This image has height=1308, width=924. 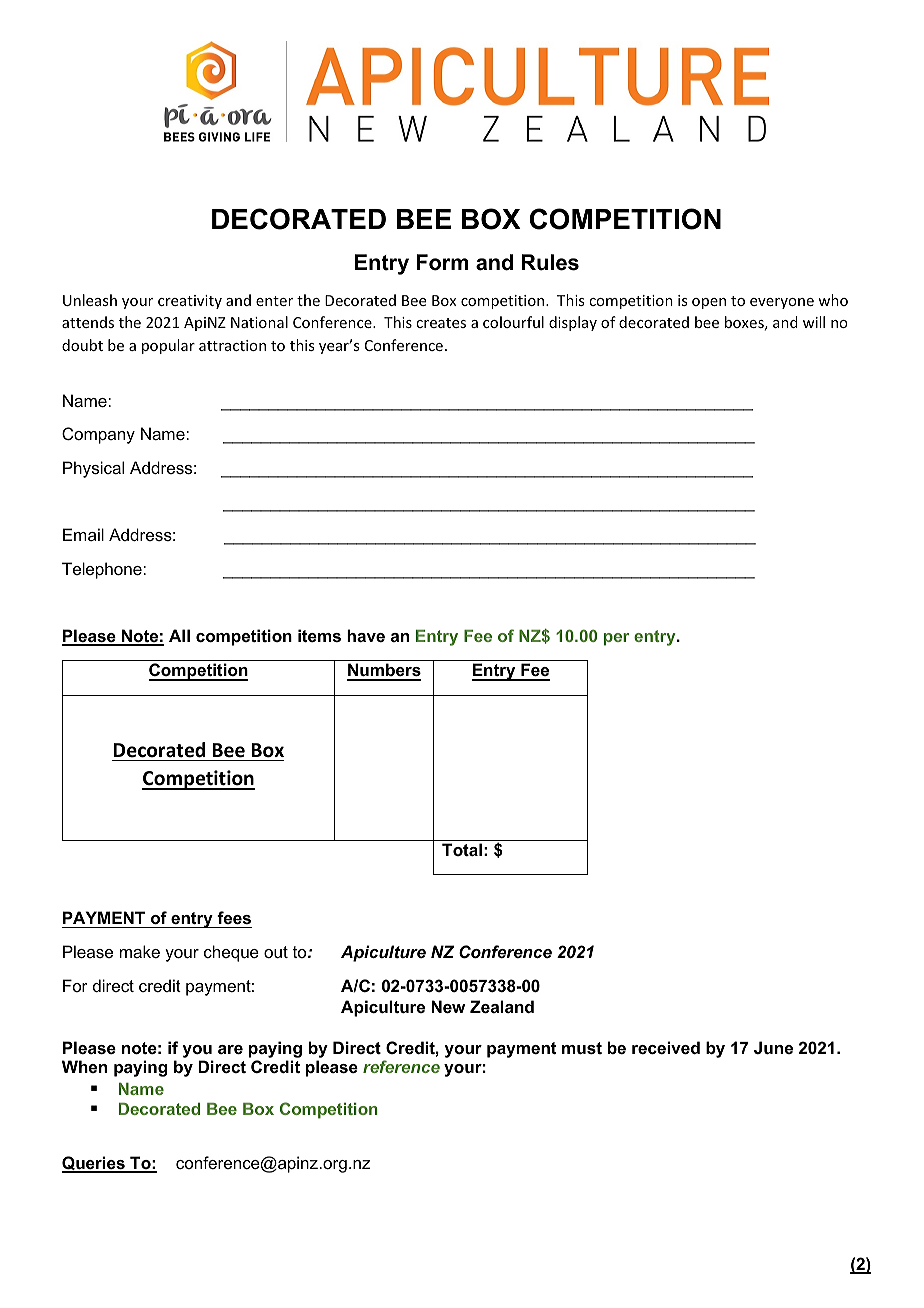 I want to click on fees, so click(x=234, y=917).
